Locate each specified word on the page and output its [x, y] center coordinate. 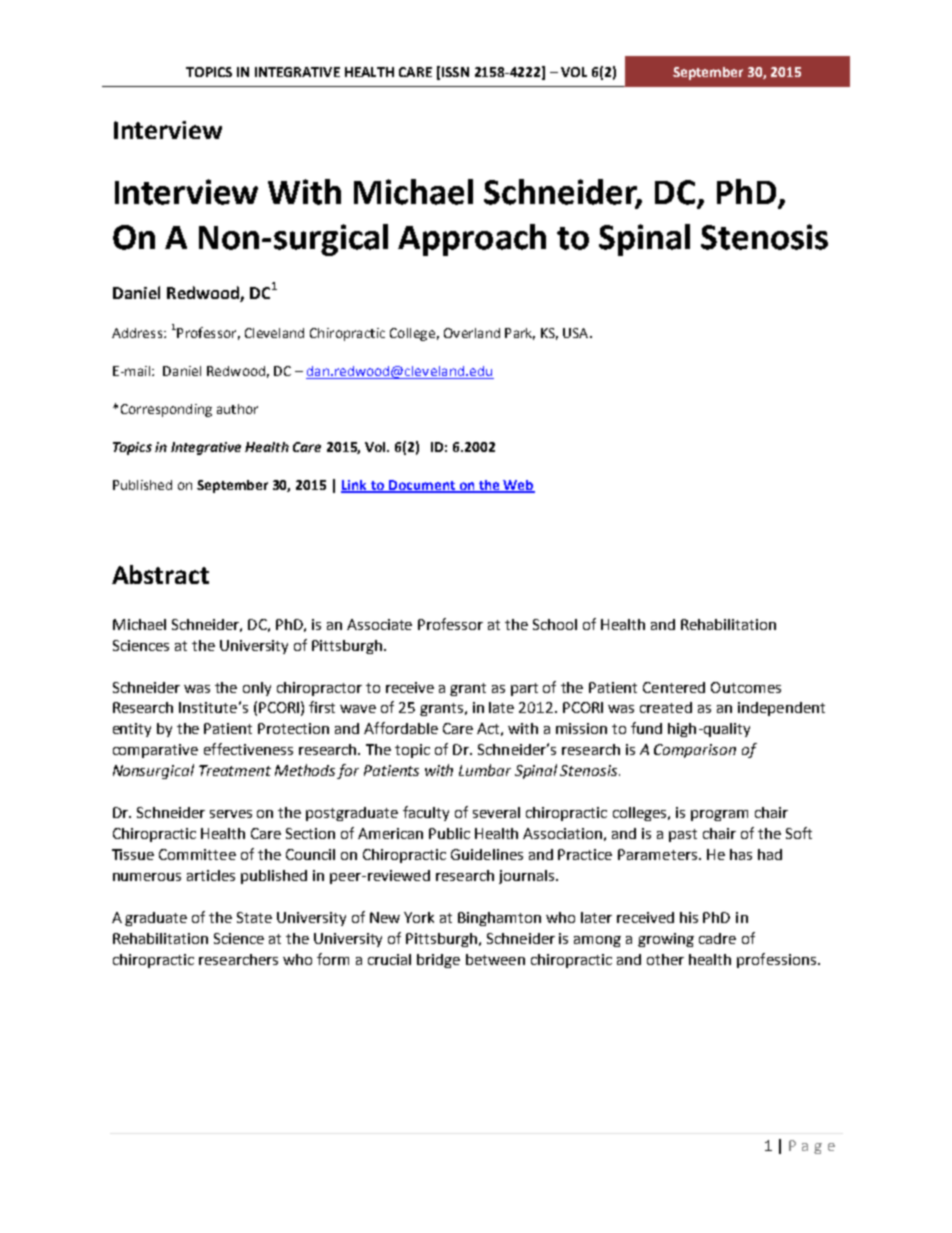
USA [577, 333]
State [254, 917]
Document [421, 486]
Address [137, 333]
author [237, 409]
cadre [717, 938]
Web [518, 486]
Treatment [235, 770]
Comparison [695, 751]
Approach [472, 240]
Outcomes [746, 687]
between [495, 959]
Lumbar [485, 770]
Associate [379, 624]
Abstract [160, 574]
